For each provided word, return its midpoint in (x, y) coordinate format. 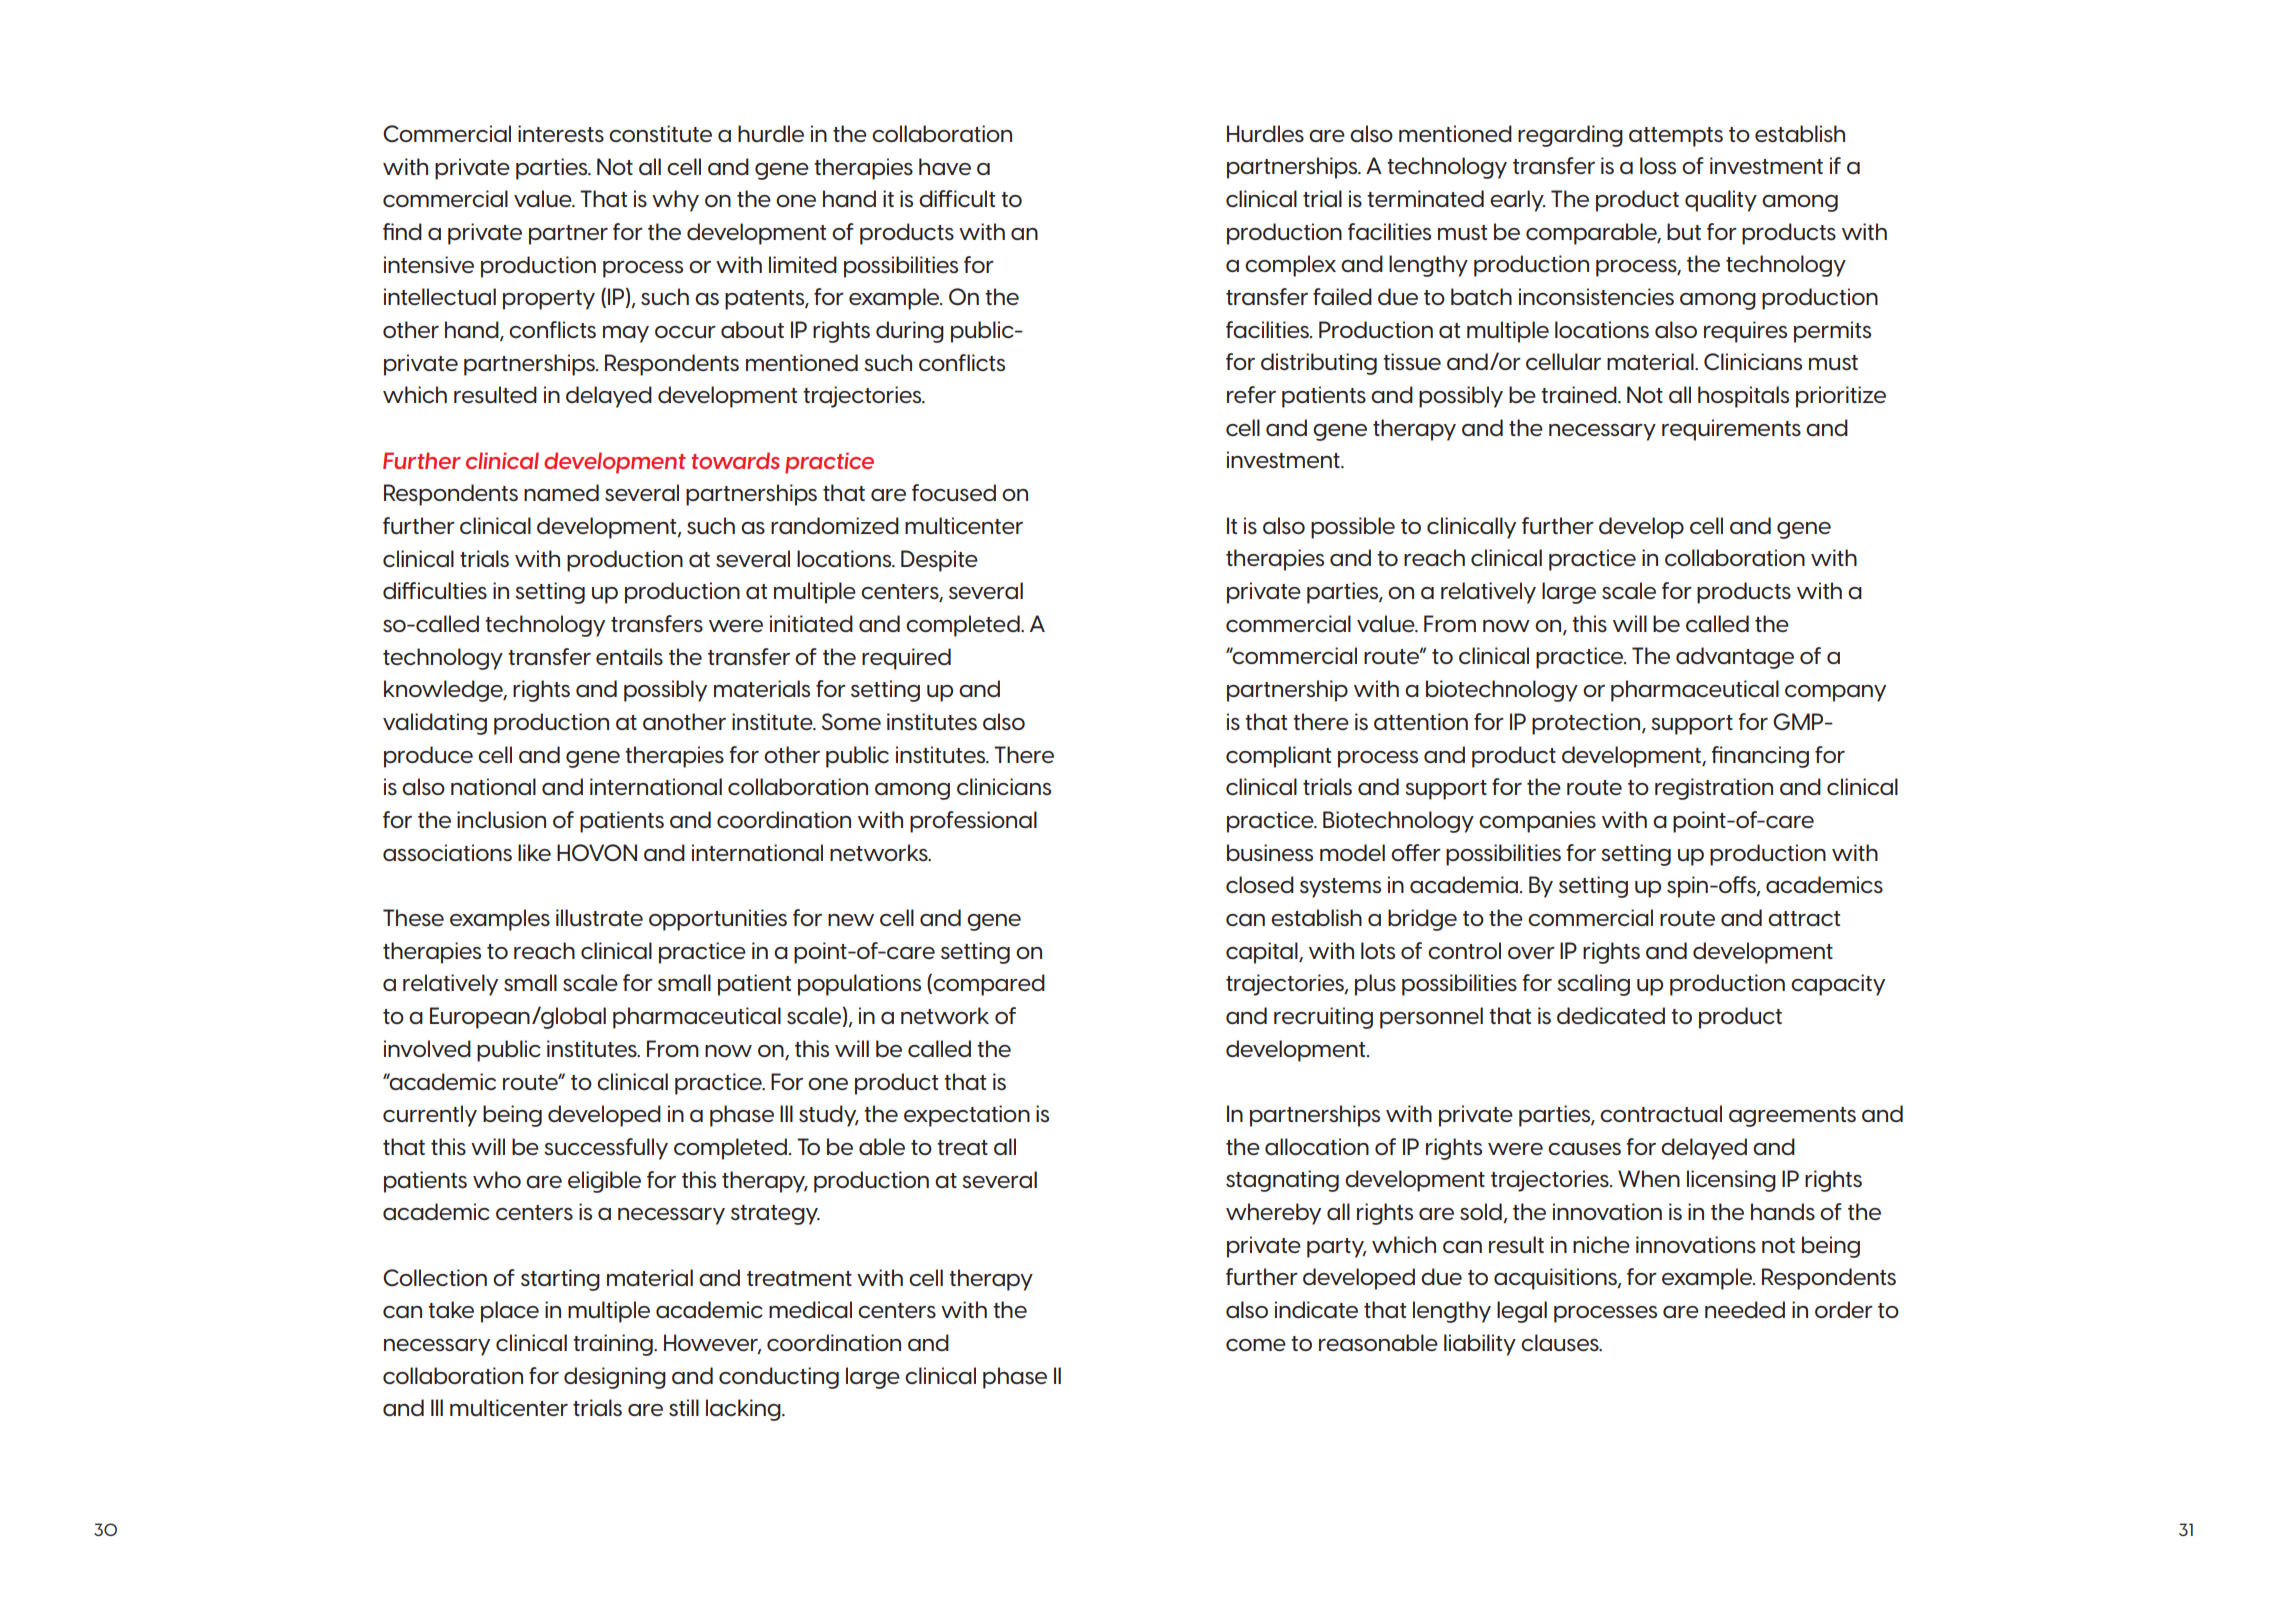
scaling (1593, 985)
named (561, 492)
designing (615, 1378)
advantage (1735, 658)
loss (1658, 165)
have (945, 167)
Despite (939, 561)
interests (561, 134)
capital (1263, 953)
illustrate (599, 917)
